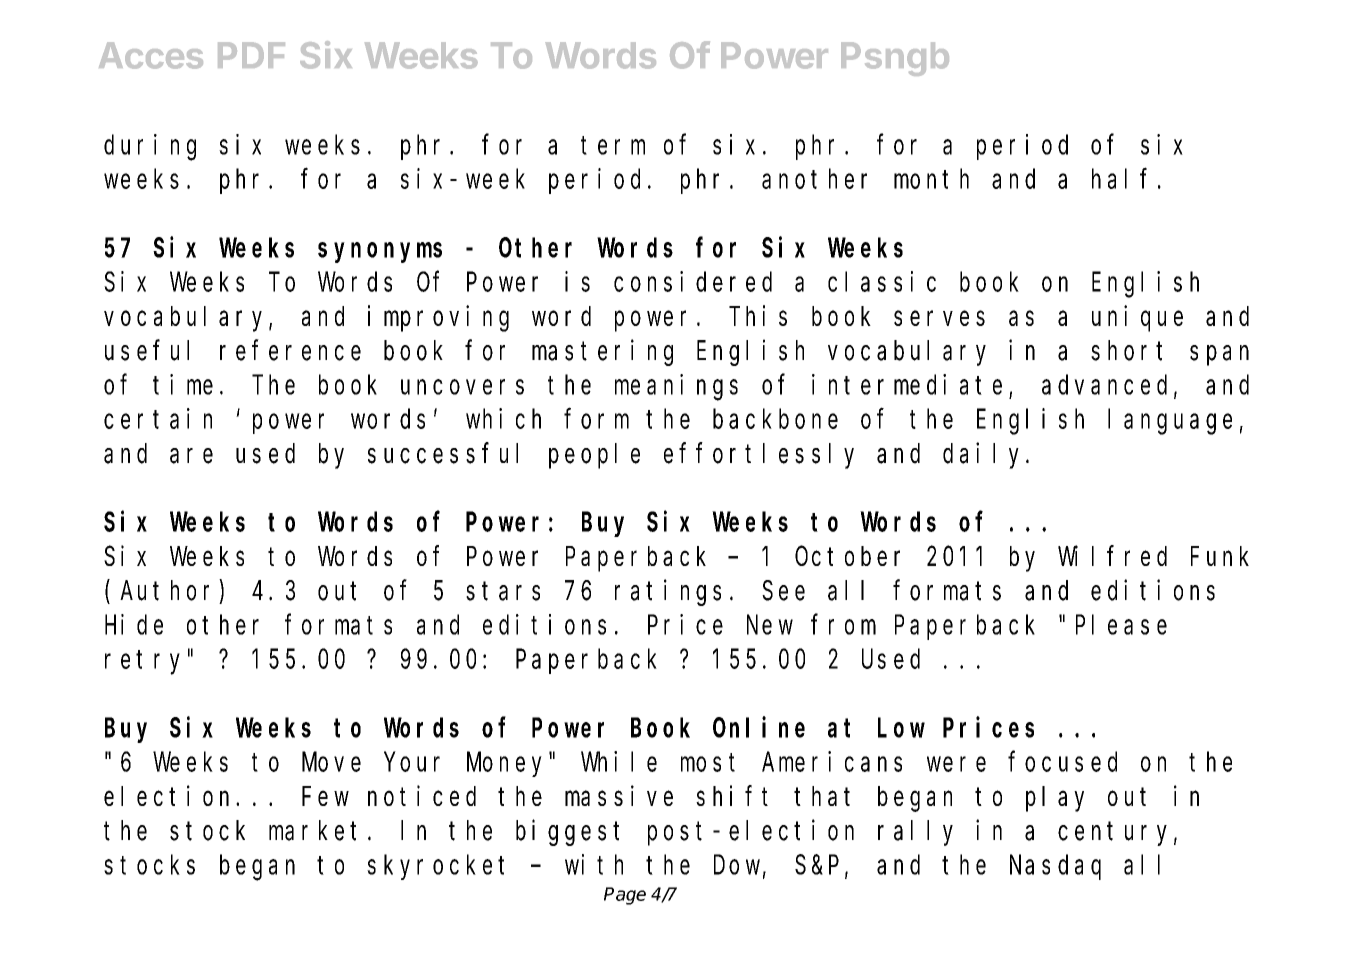 This screenshot has width=1360, height=959. What do you see at coordinates (1055, 867) in the screenshot?
I see `Nasdaq` at bounding box center [1055, 867].
